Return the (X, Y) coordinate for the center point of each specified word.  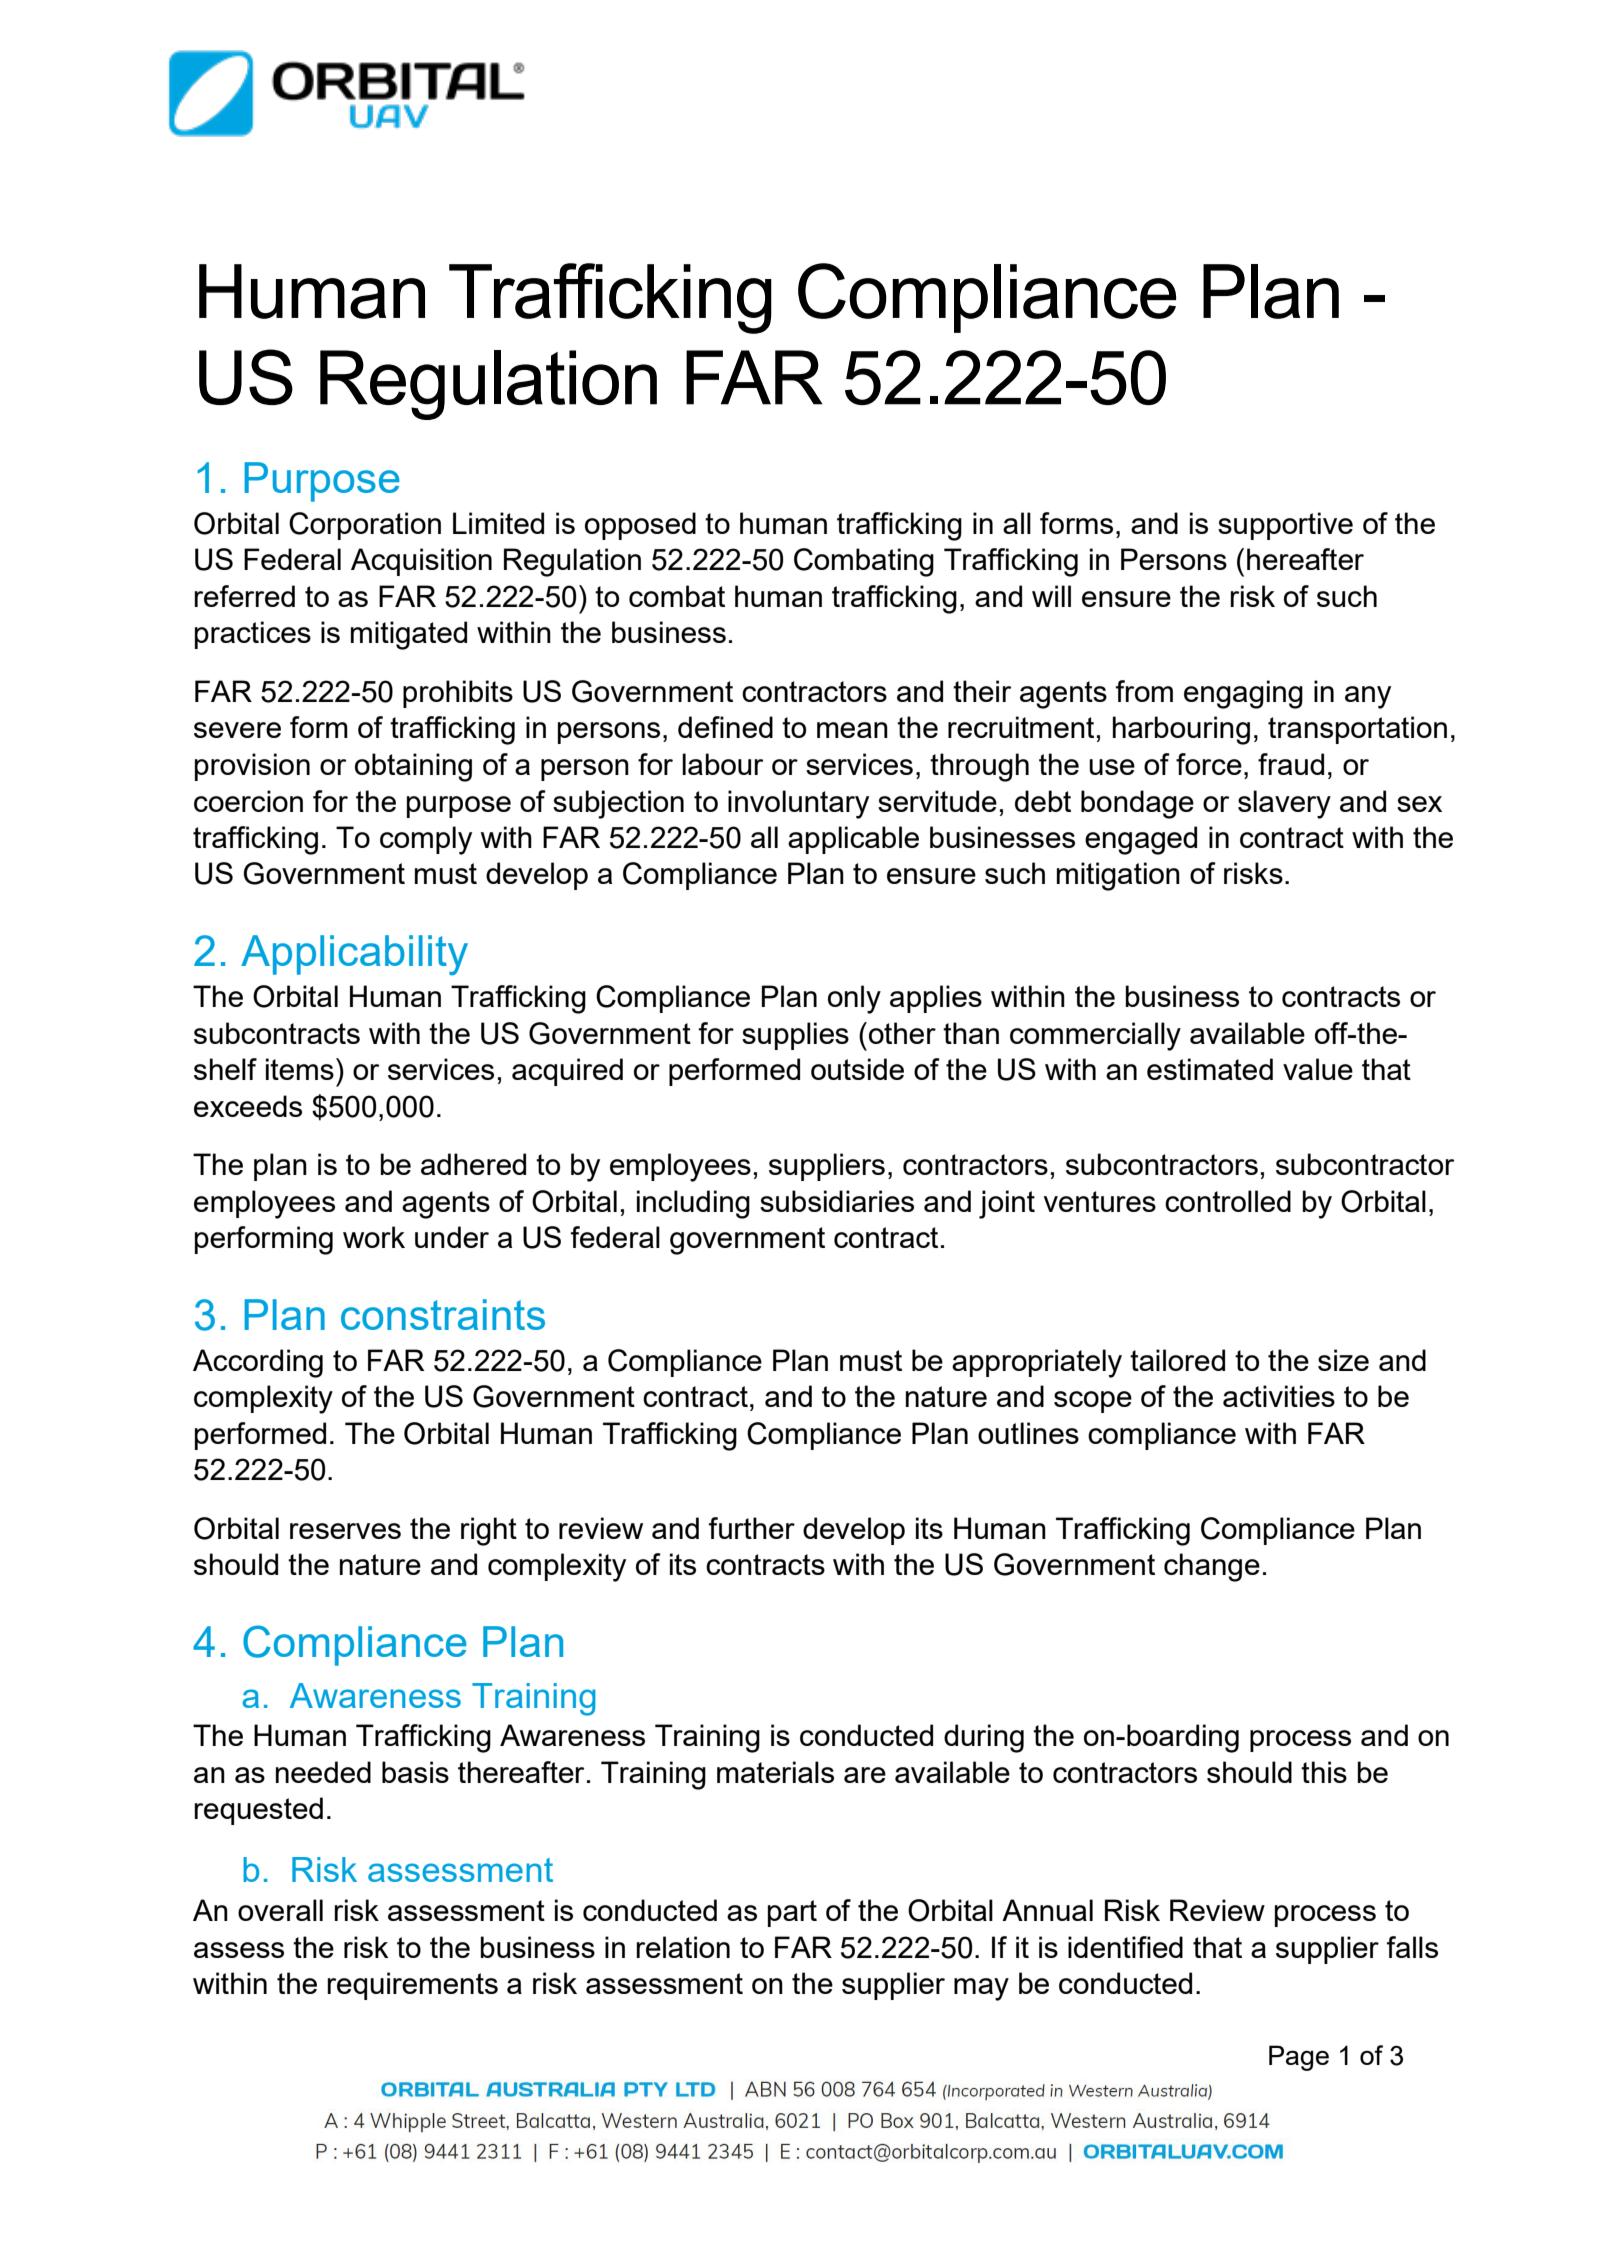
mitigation (1118, 876)
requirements (412, 1986)
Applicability (354, 955)
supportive (1285, 526)
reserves (345, 1531)
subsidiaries (837, 1201)
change (1212, 1567)
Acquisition (421, 562)
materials (775, 1772)
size (1343, 1360)
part (792, 1913)
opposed (640, 526)
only (854, 999)
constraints (443, 1314)
